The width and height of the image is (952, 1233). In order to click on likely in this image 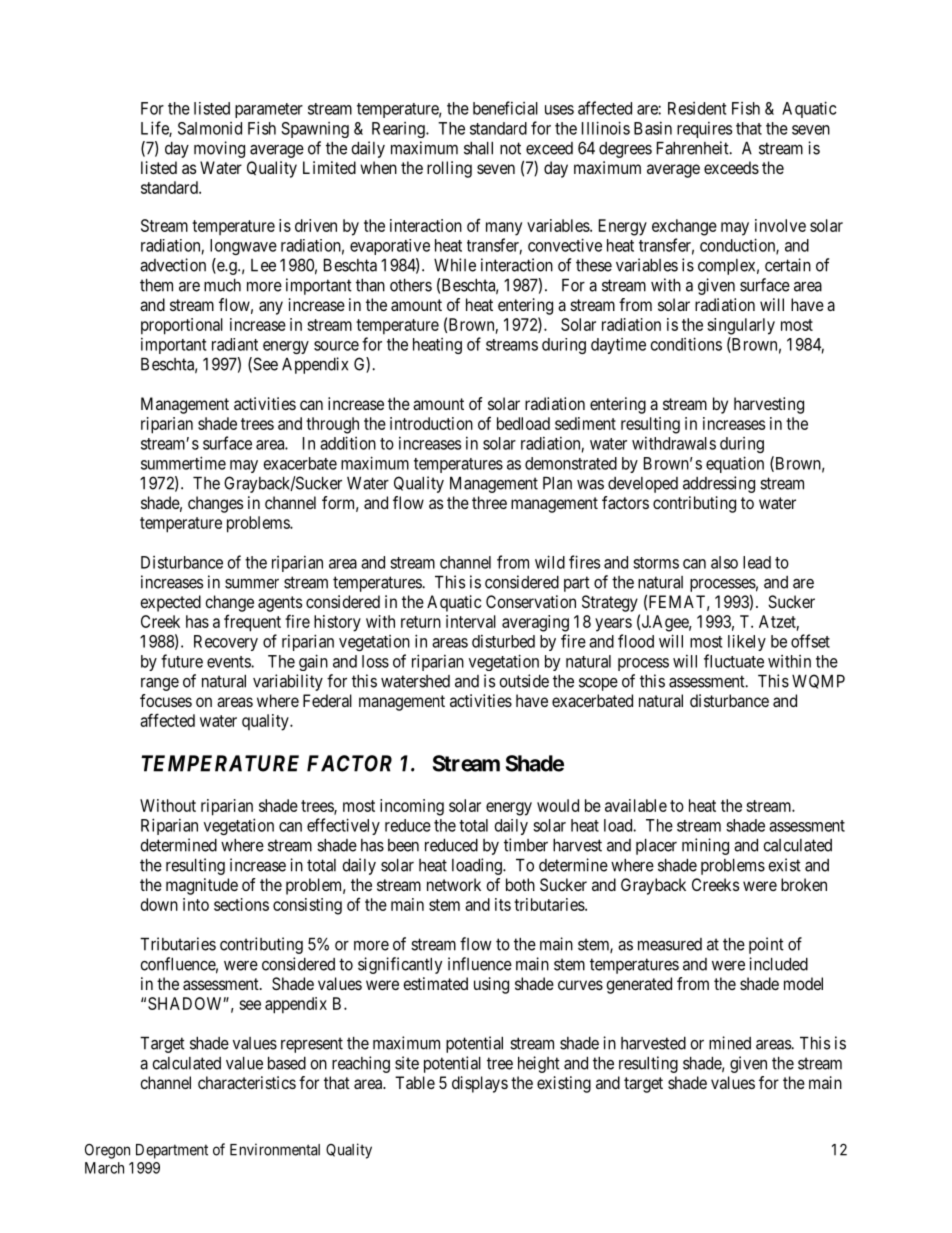, I will do `click(747, 643)`.
